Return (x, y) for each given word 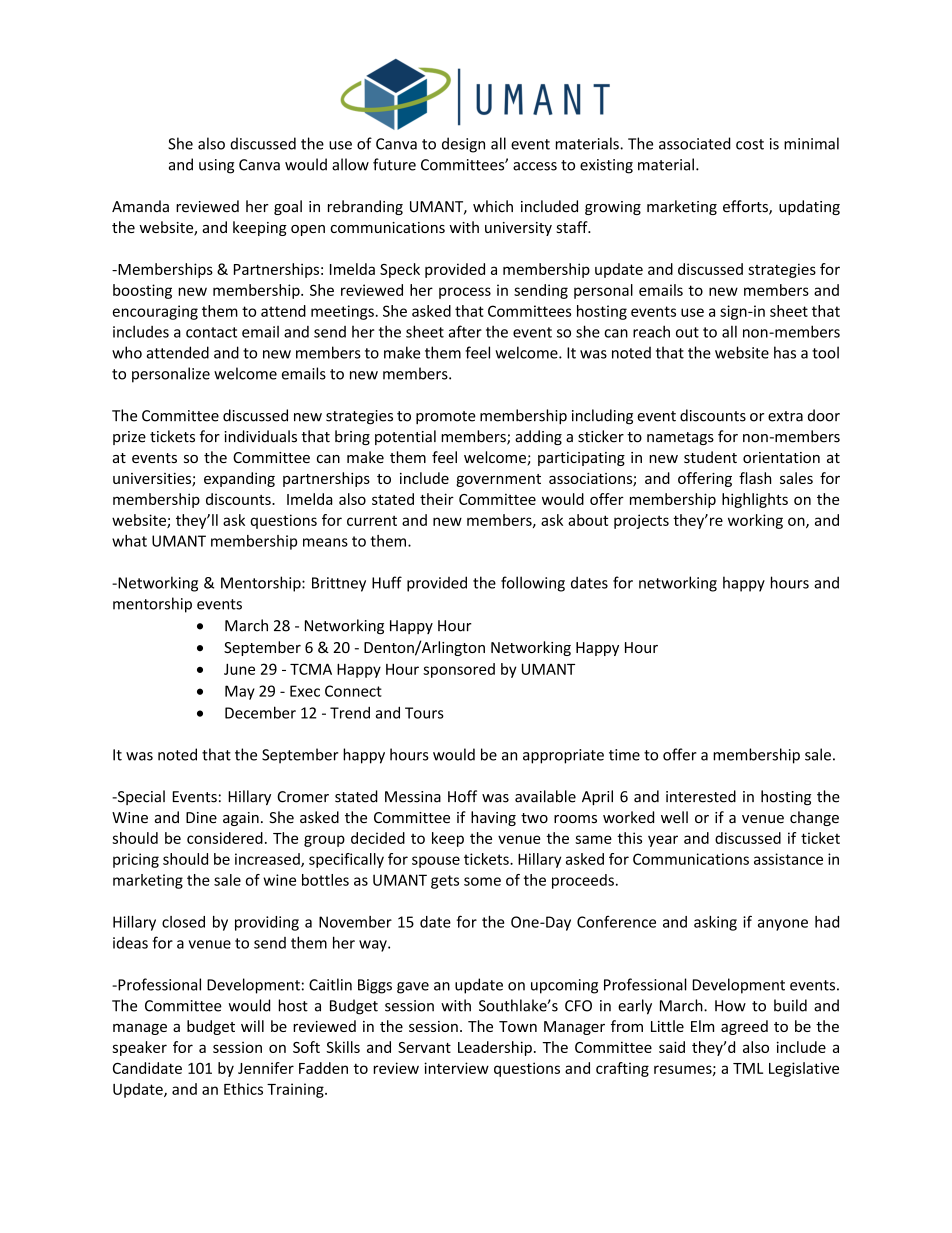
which (493, 206)
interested (701, 796)
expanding (239, 479)
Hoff (462, 796)
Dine (201, 818)
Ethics (243, 1089)
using (216, 166)
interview (456, 1068)
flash (755, 478)
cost (750, 144)
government (498, 480)
